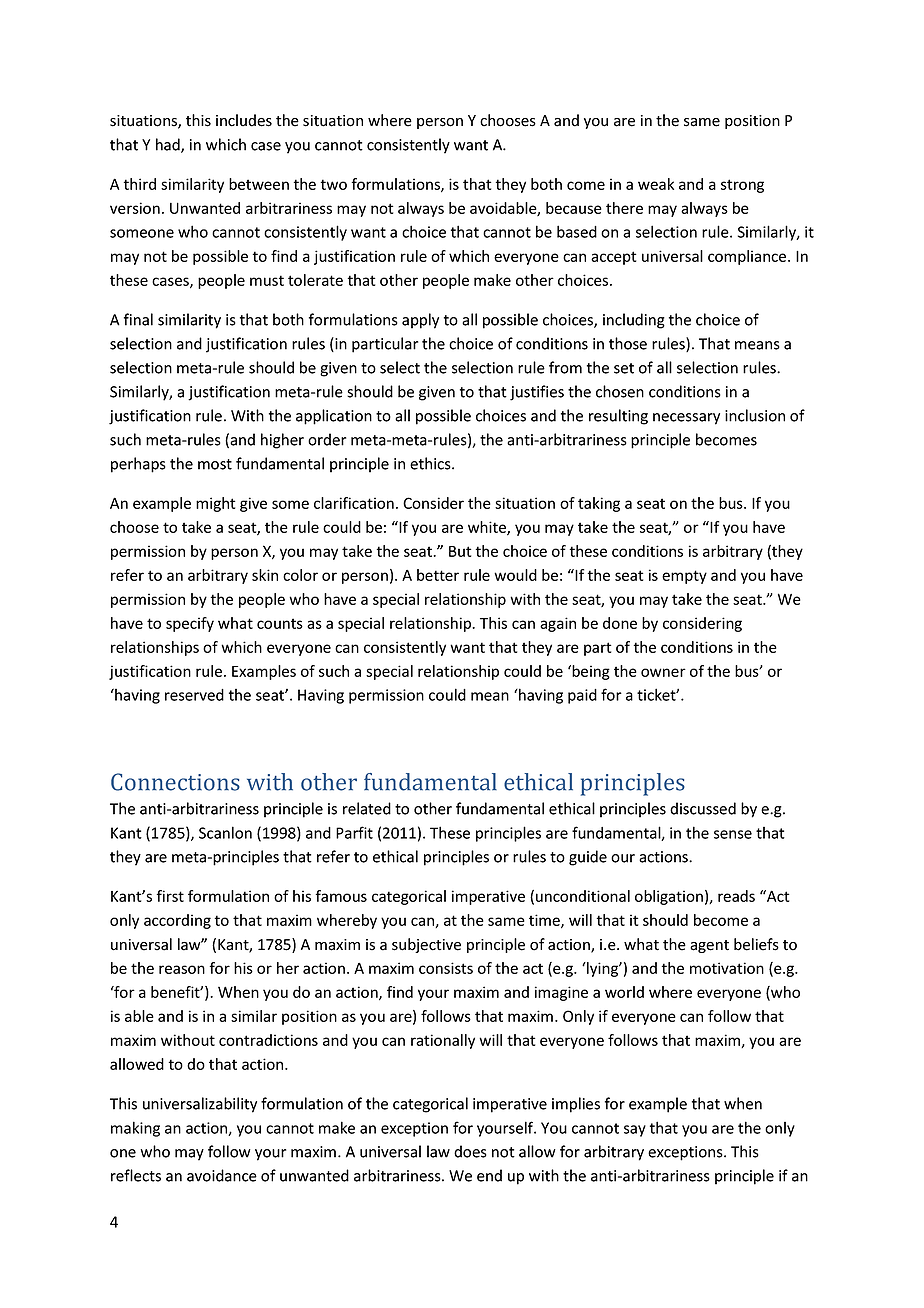  I want to click on weak, so click(656, 184).
